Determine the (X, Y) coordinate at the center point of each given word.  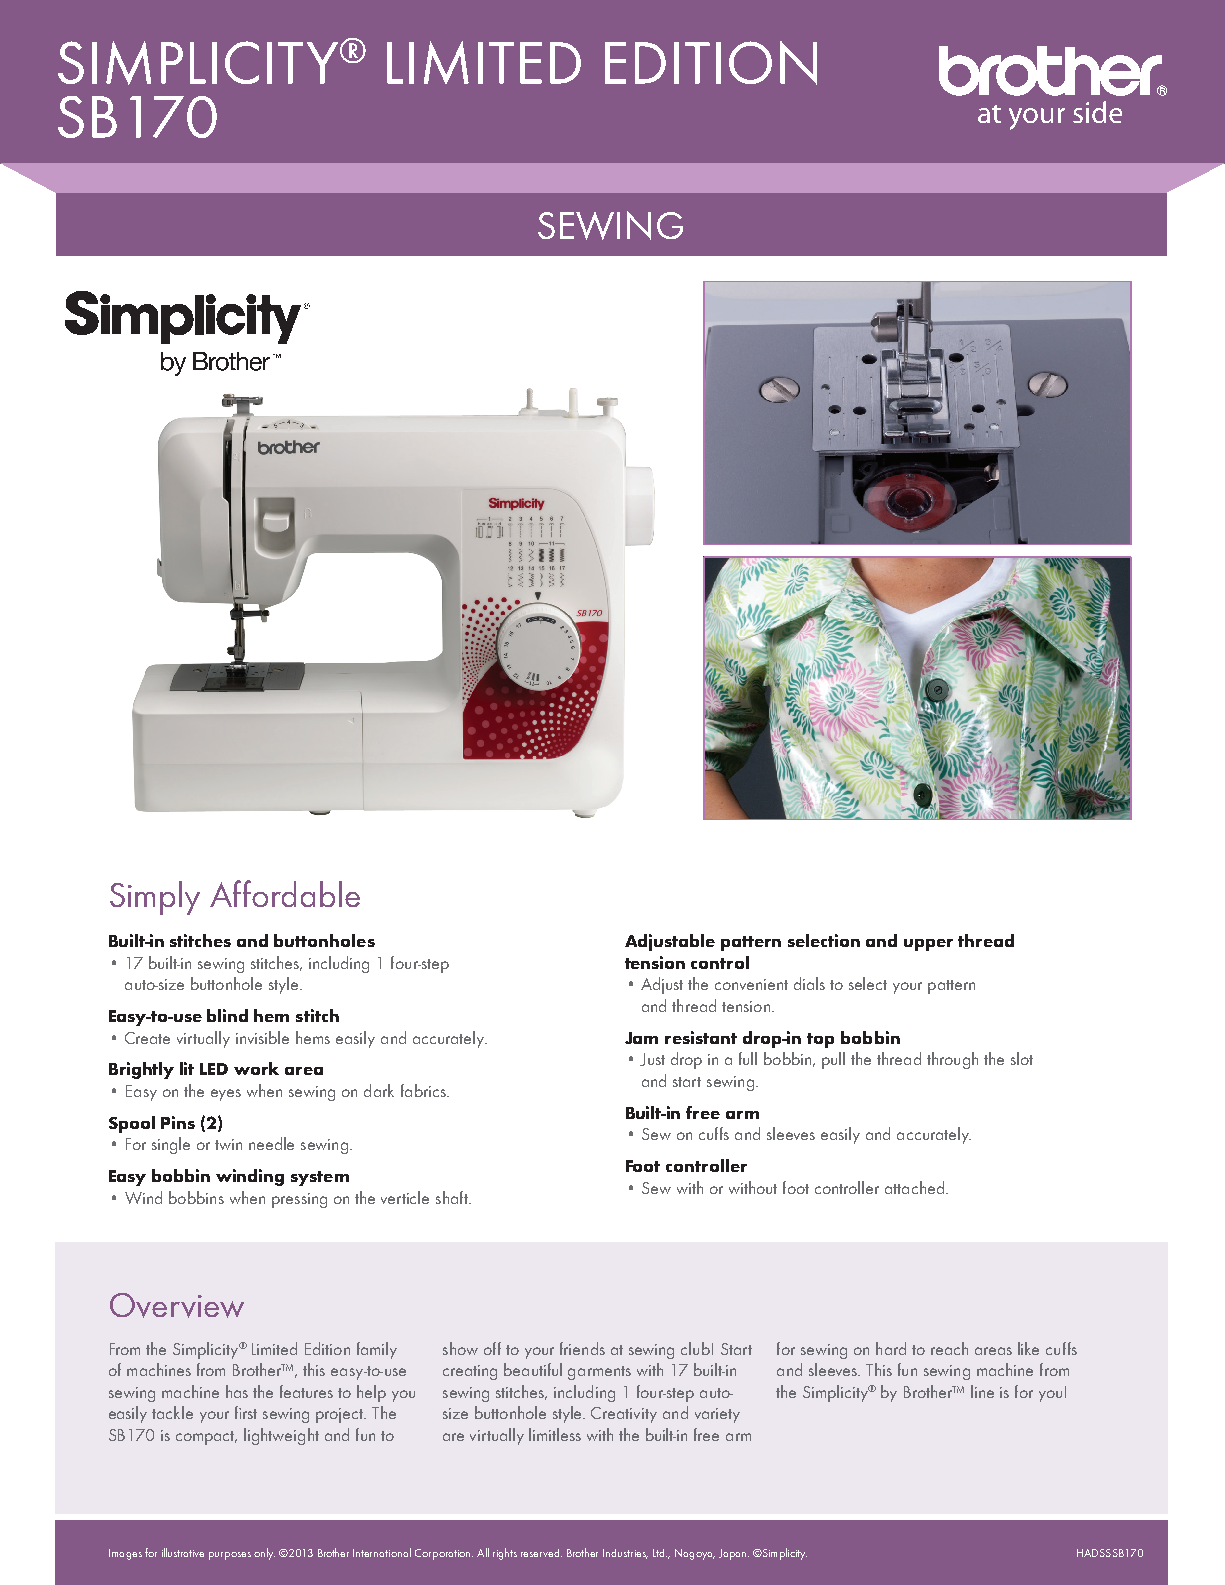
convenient (751, 984)
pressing (299, 1200)
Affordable (285, 893)
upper (928, 945)
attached (914, 1187)
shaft (453, 1197)
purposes (230, 1556)
